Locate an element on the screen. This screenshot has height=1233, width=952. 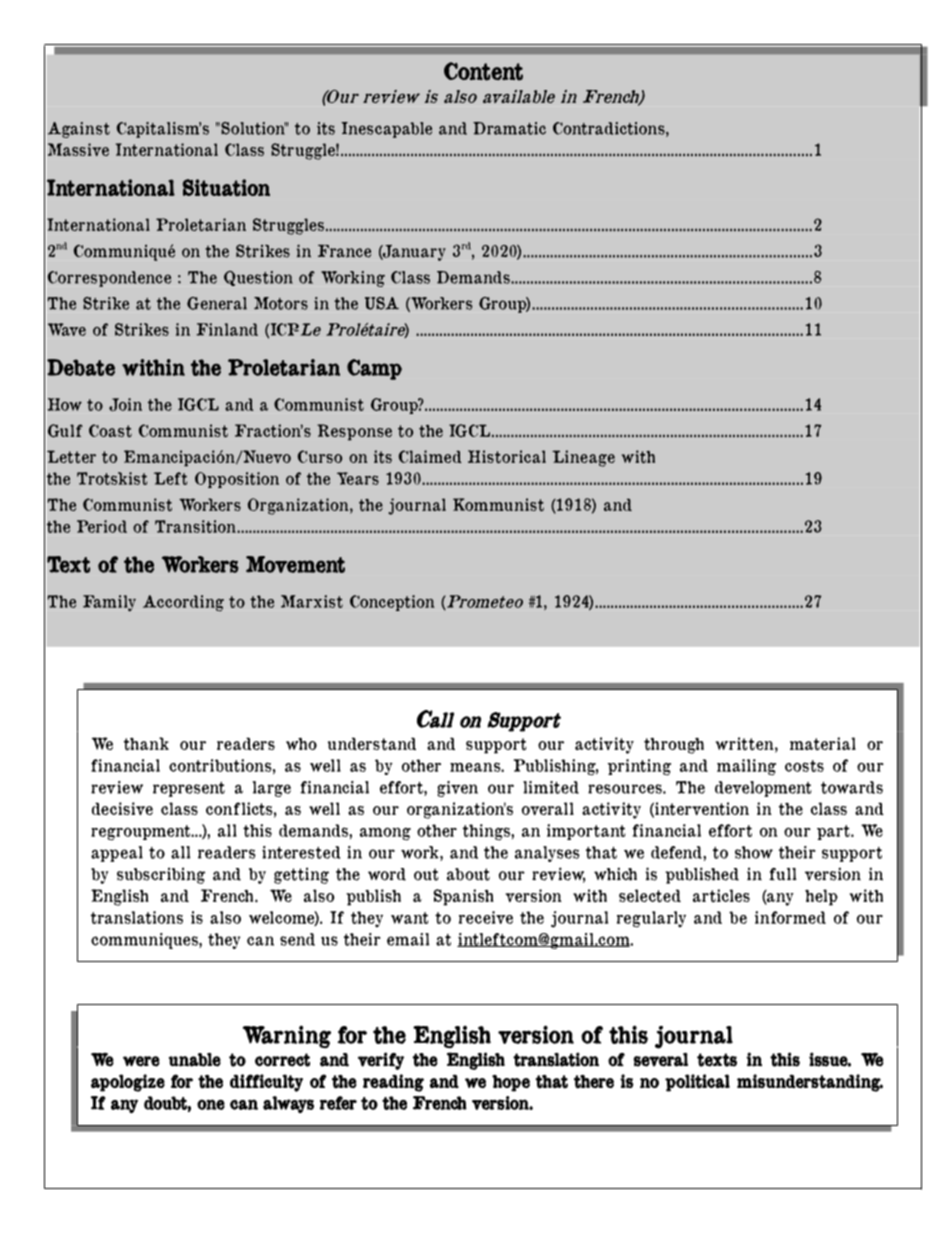
Lineage is located at coordinates (583, 458).
